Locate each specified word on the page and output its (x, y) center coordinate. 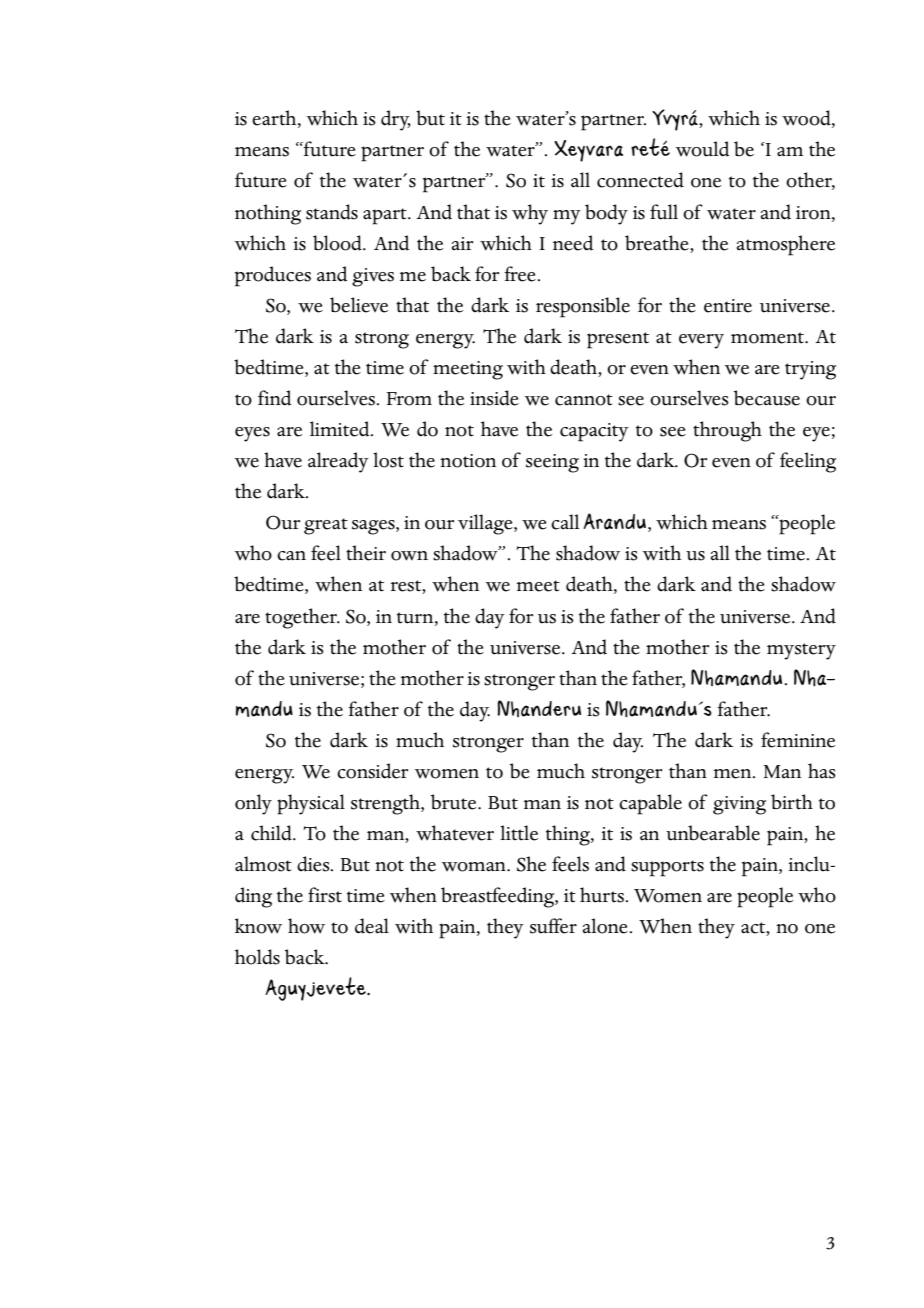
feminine (798, 740)
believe (359, 305)
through (727, 431)
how (306, 926)
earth (275, 119)
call (565, 522)
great (326, 526)
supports (667, 868)
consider (372, 771)
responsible (583, 307)
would (702, 149)
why (530, 214)
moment (768, 338)
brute (455, 802)
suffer (553, 926)
